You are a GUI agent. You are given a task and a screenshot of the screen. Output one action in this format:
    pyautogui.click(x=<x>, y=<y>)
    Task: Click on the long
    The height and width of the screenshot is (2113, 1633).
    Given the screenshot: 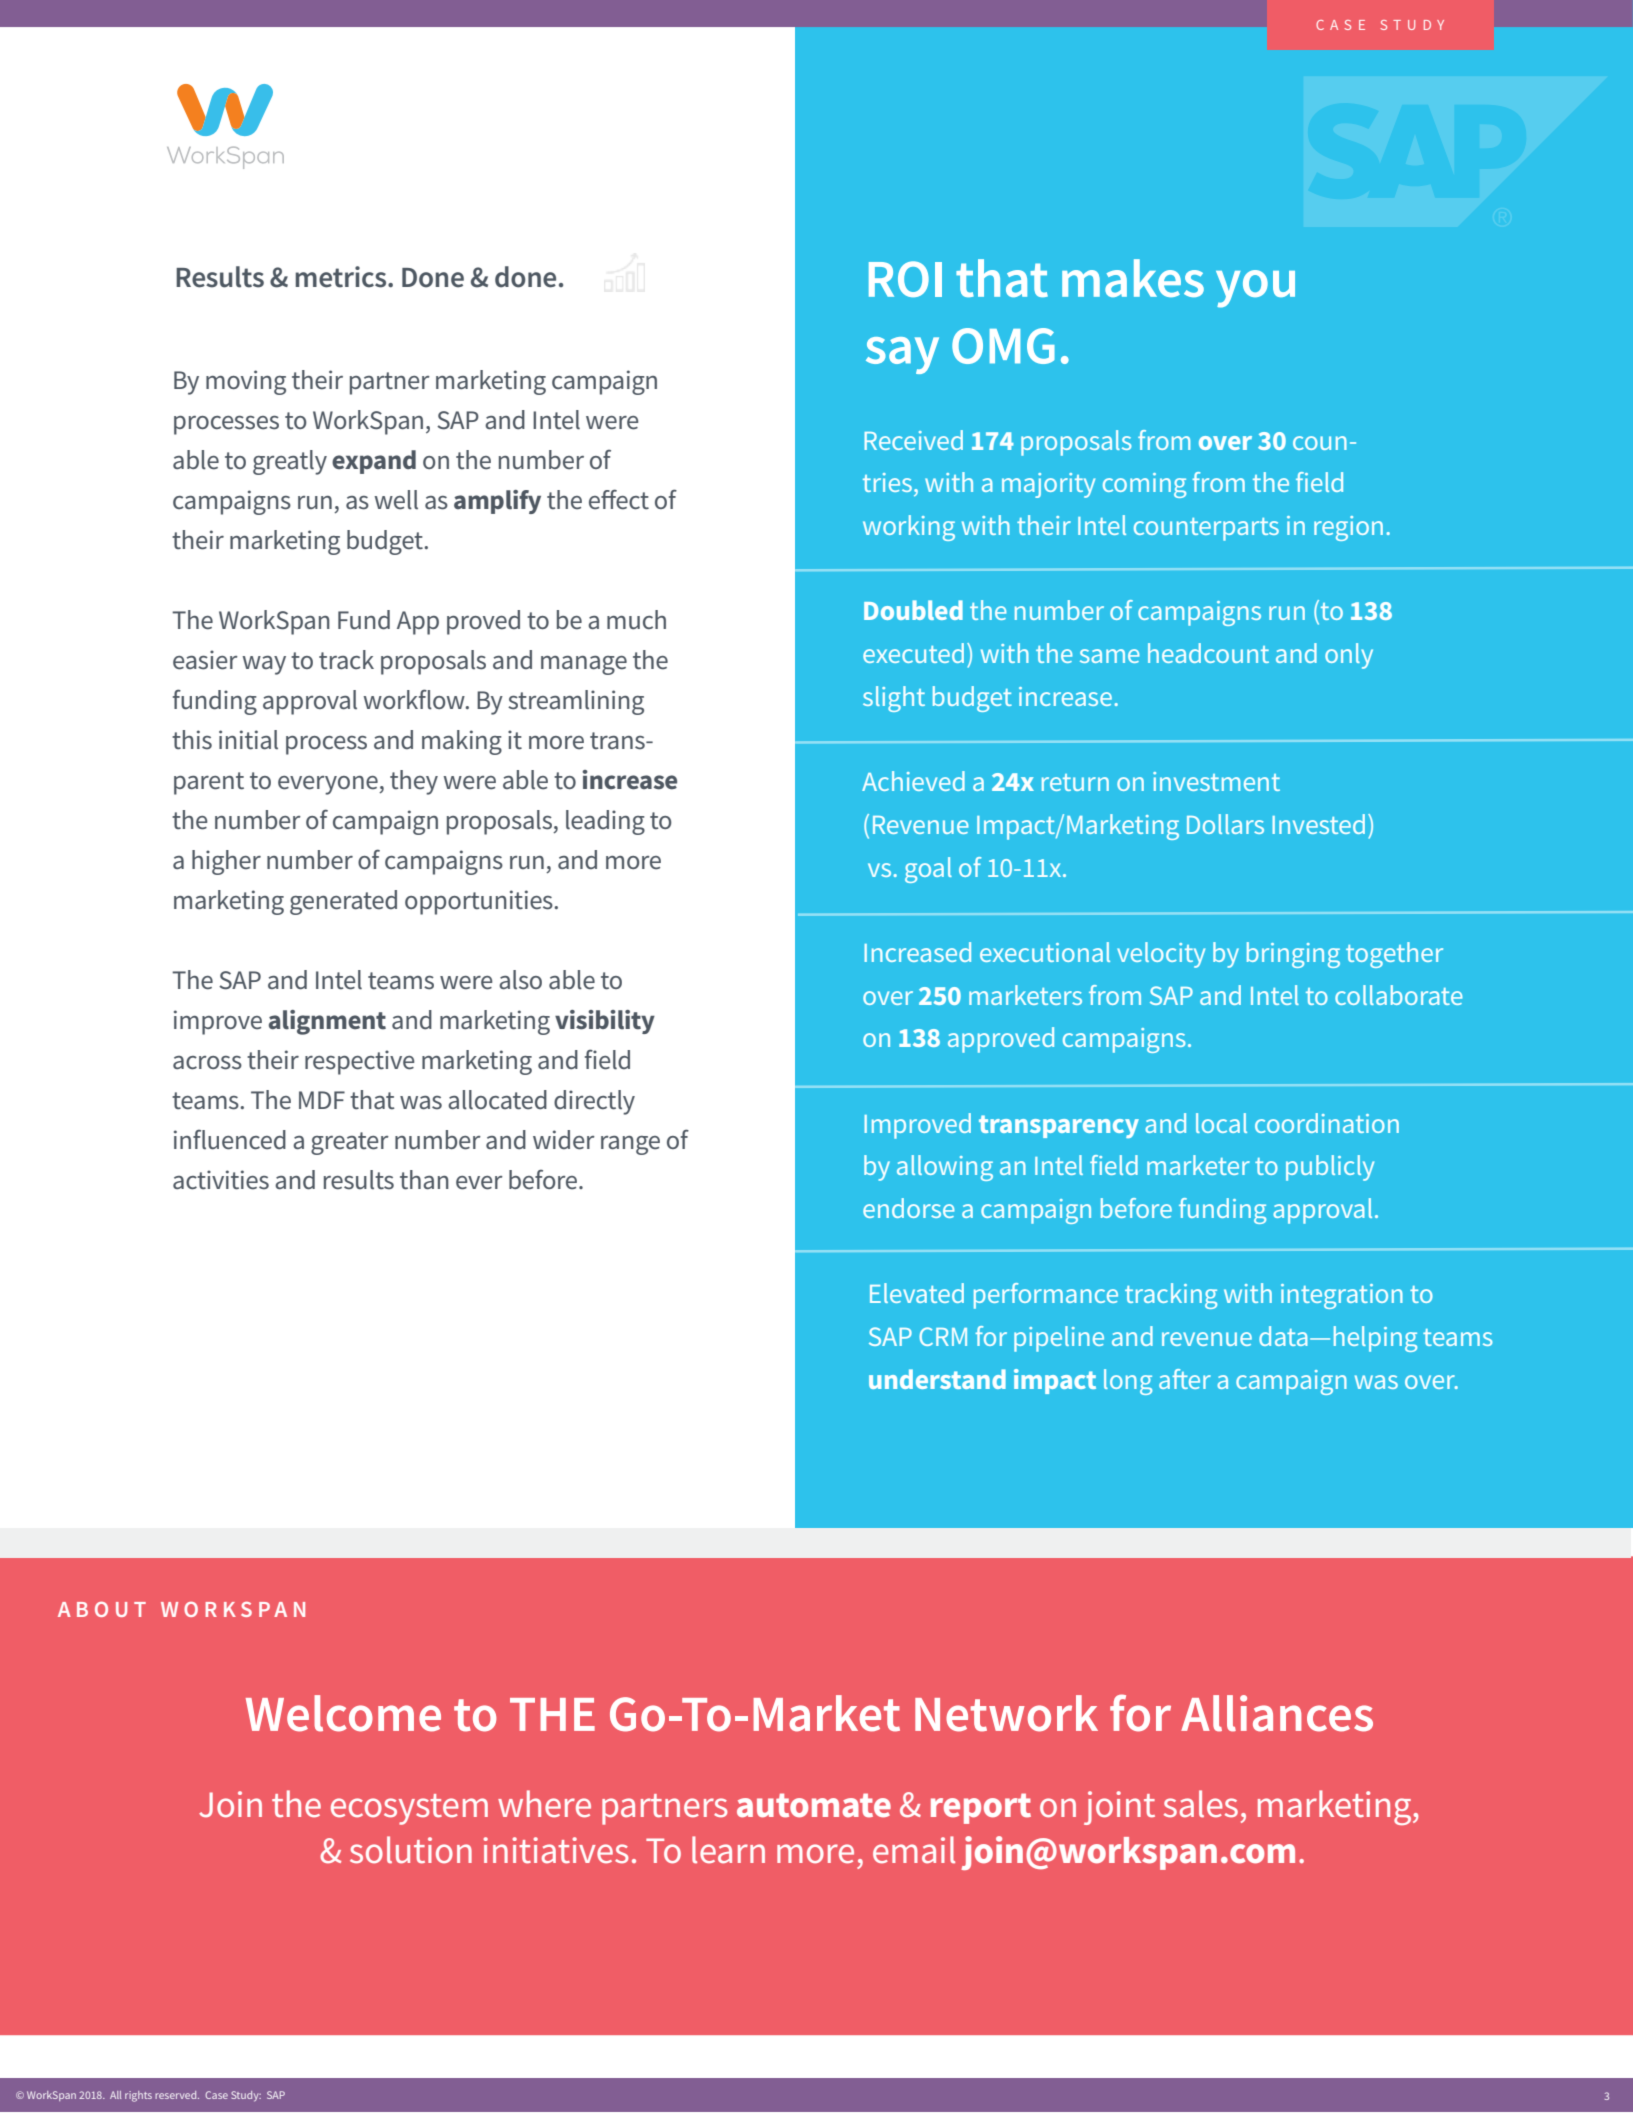 What is the action you would take?
    pyautogui.click(x=1128, y=1382)
